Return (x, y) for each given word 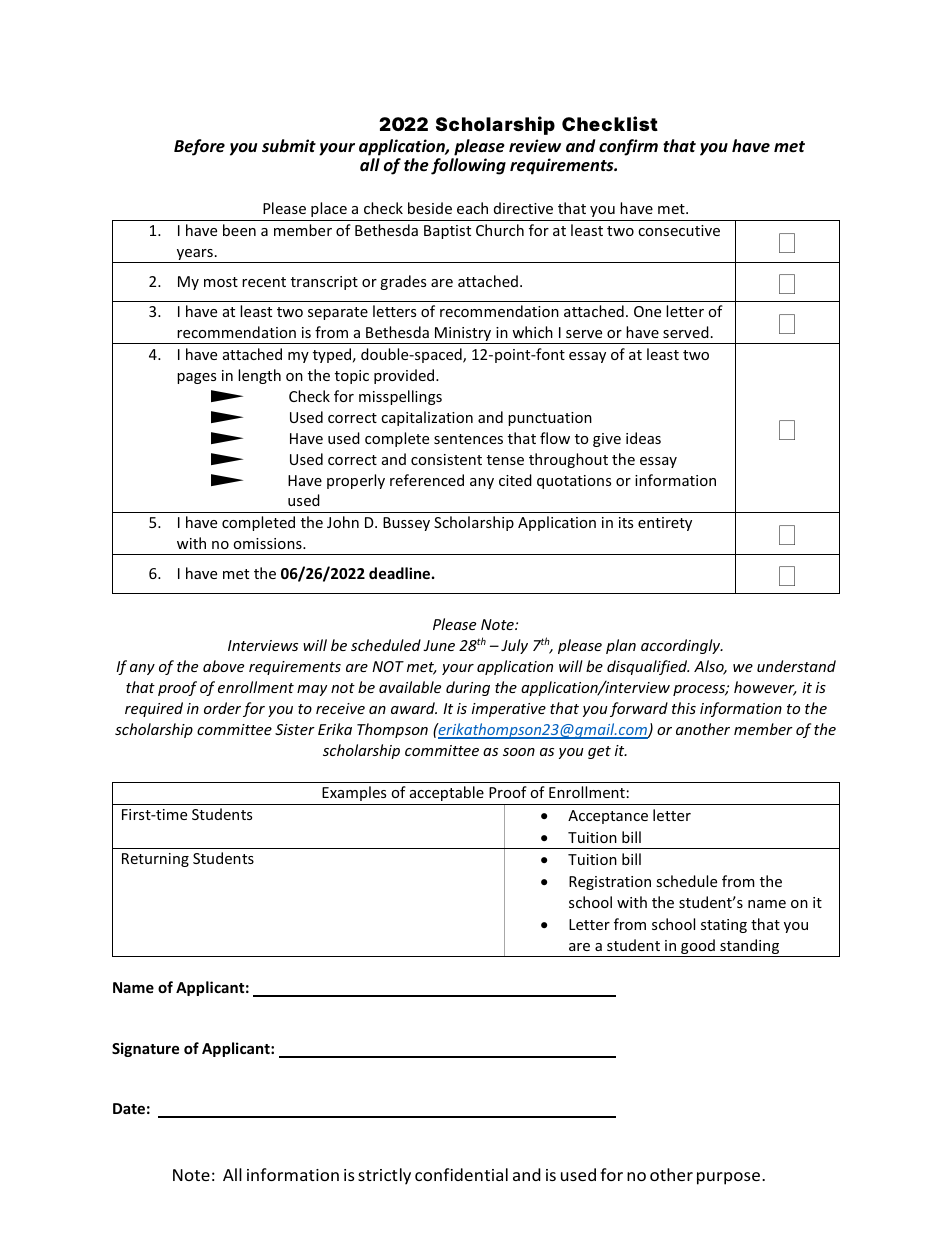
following (468, 166)
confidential (461, 1174)
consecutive (679, 230)
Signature (145, 1049)
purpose (728, 1178)
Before (199, 147)
